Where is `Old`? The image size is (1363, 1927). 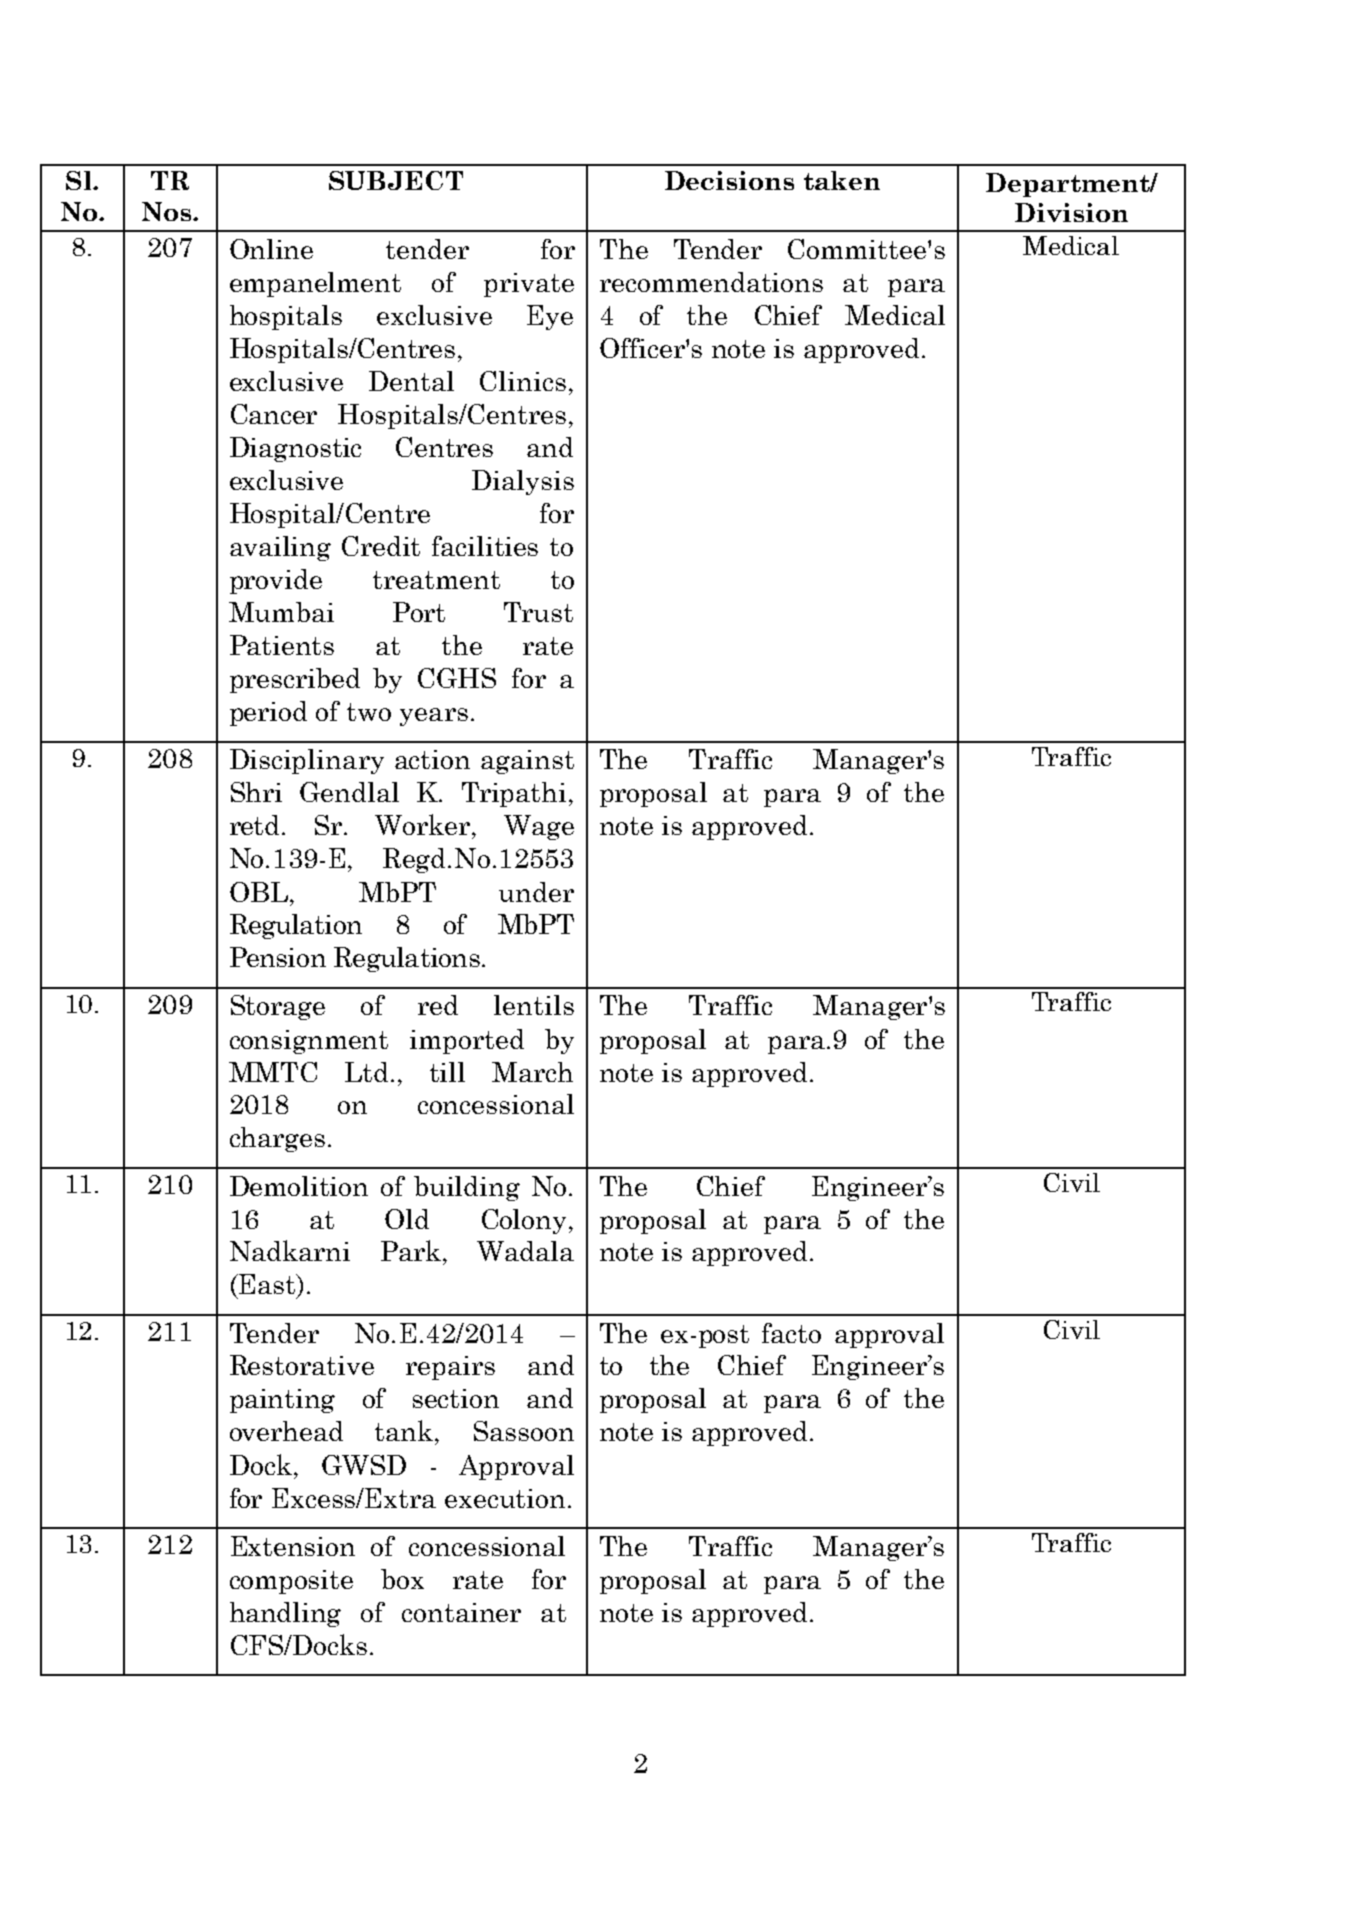
Old is located at coordinates (407, 1219).
